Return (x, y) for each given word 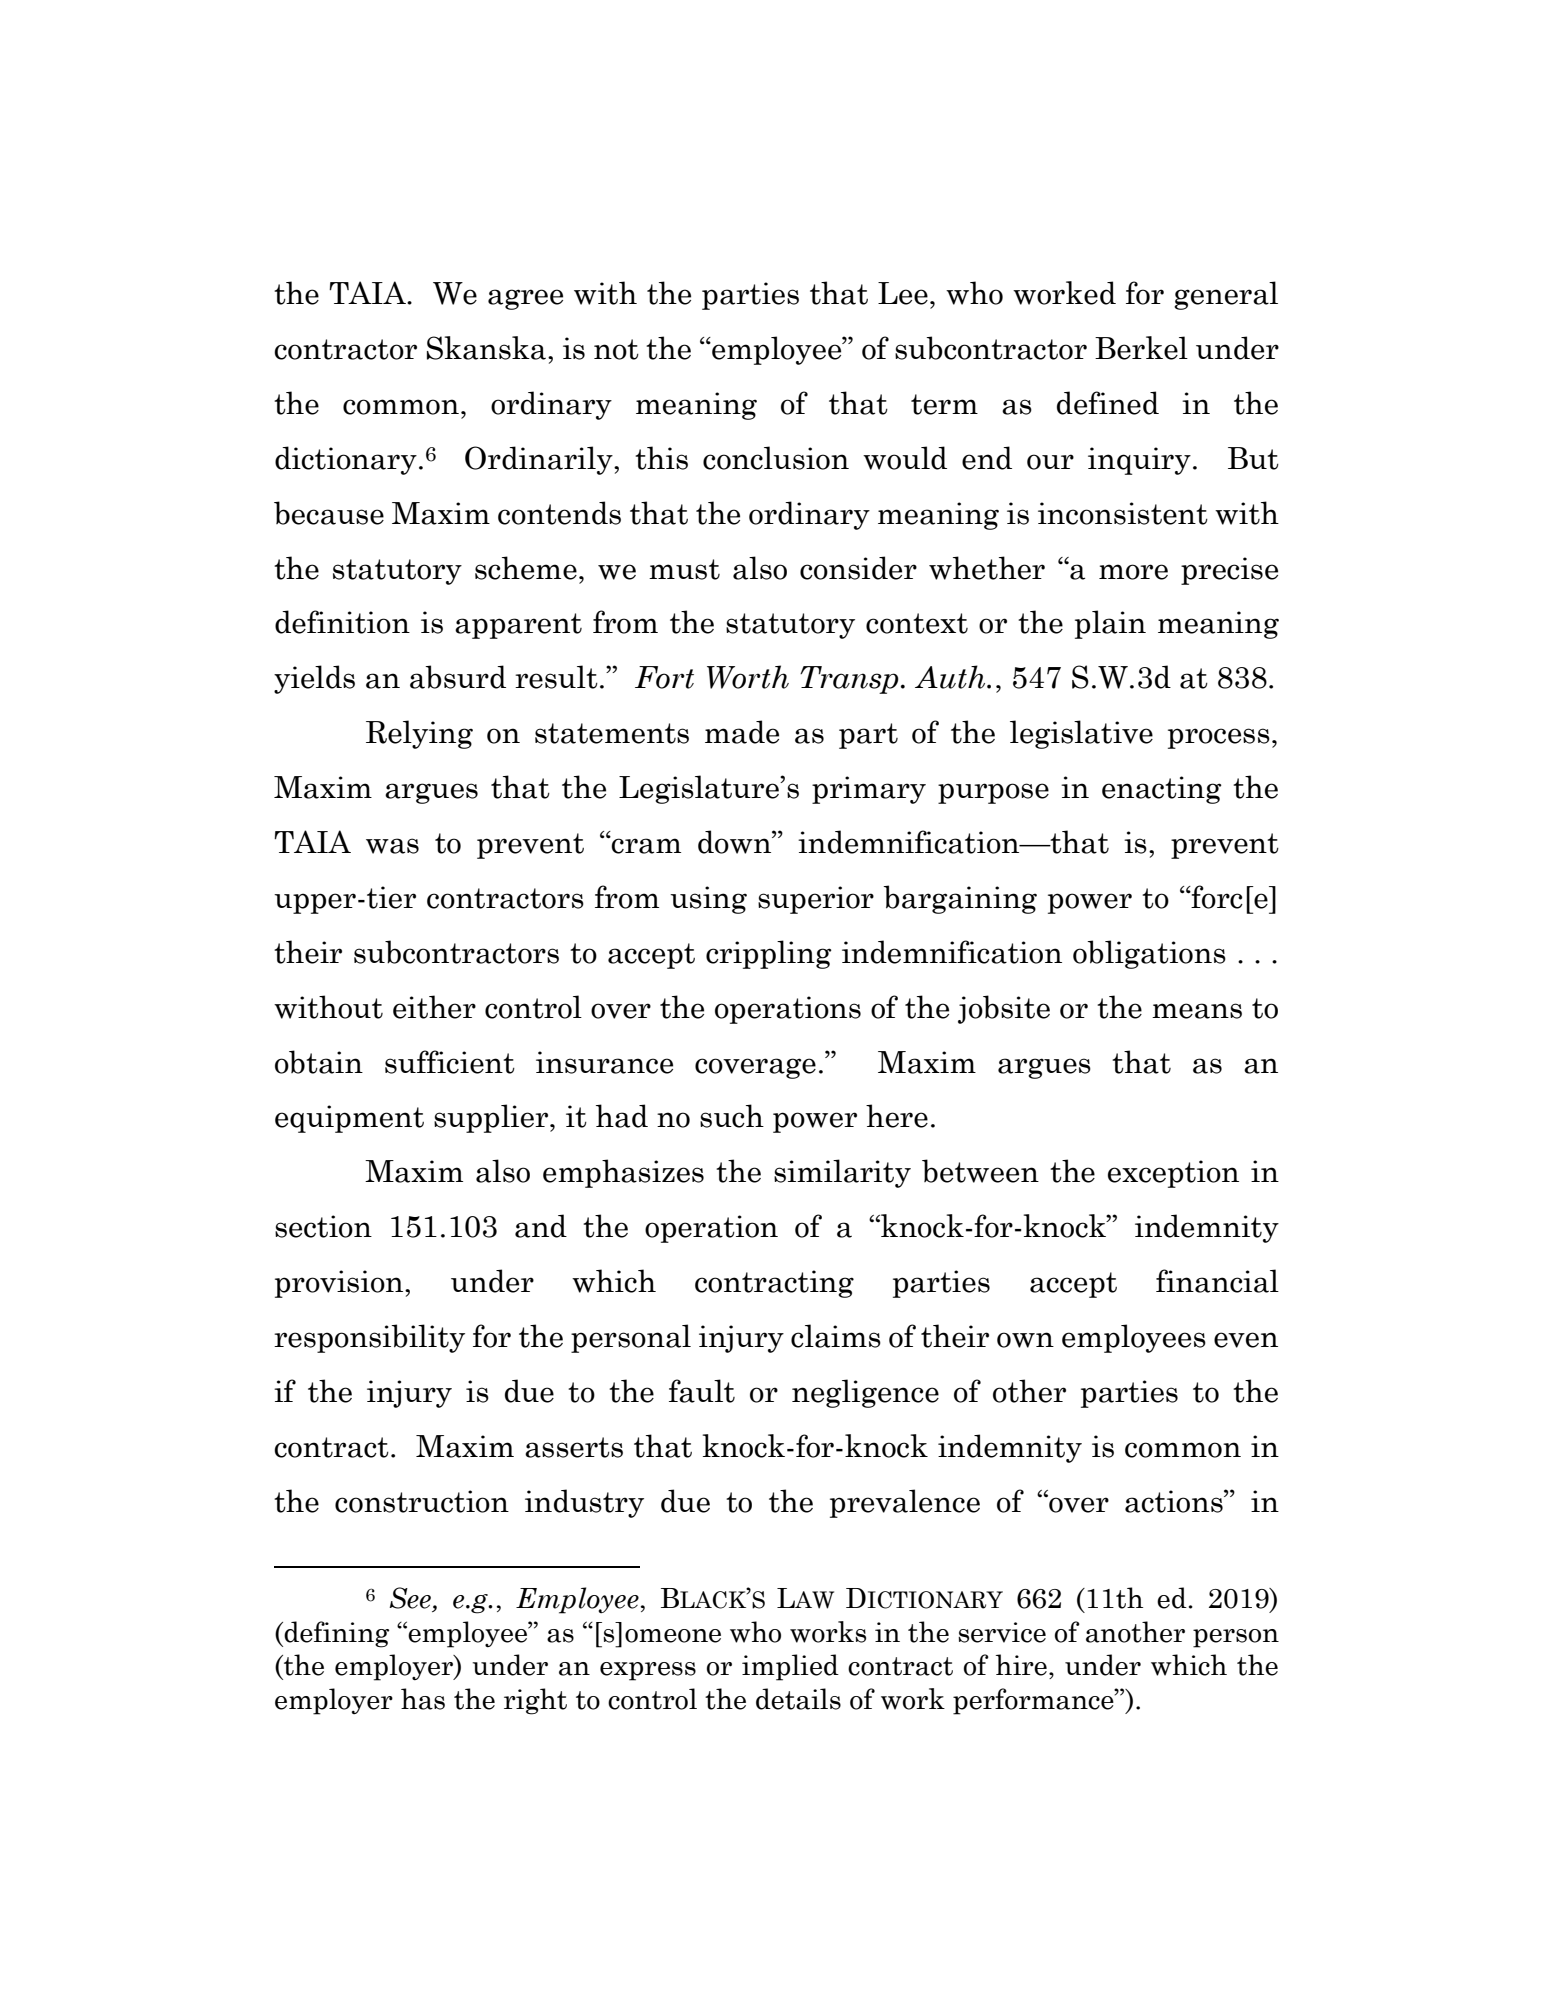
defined (1108, 403)
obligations (1149, 954)
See (411, 1599)
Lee (903, 293)
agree (525, 299)
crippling (769, 954)
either (434, 1007)
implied (790, 1667)
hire (1021, 1665)
